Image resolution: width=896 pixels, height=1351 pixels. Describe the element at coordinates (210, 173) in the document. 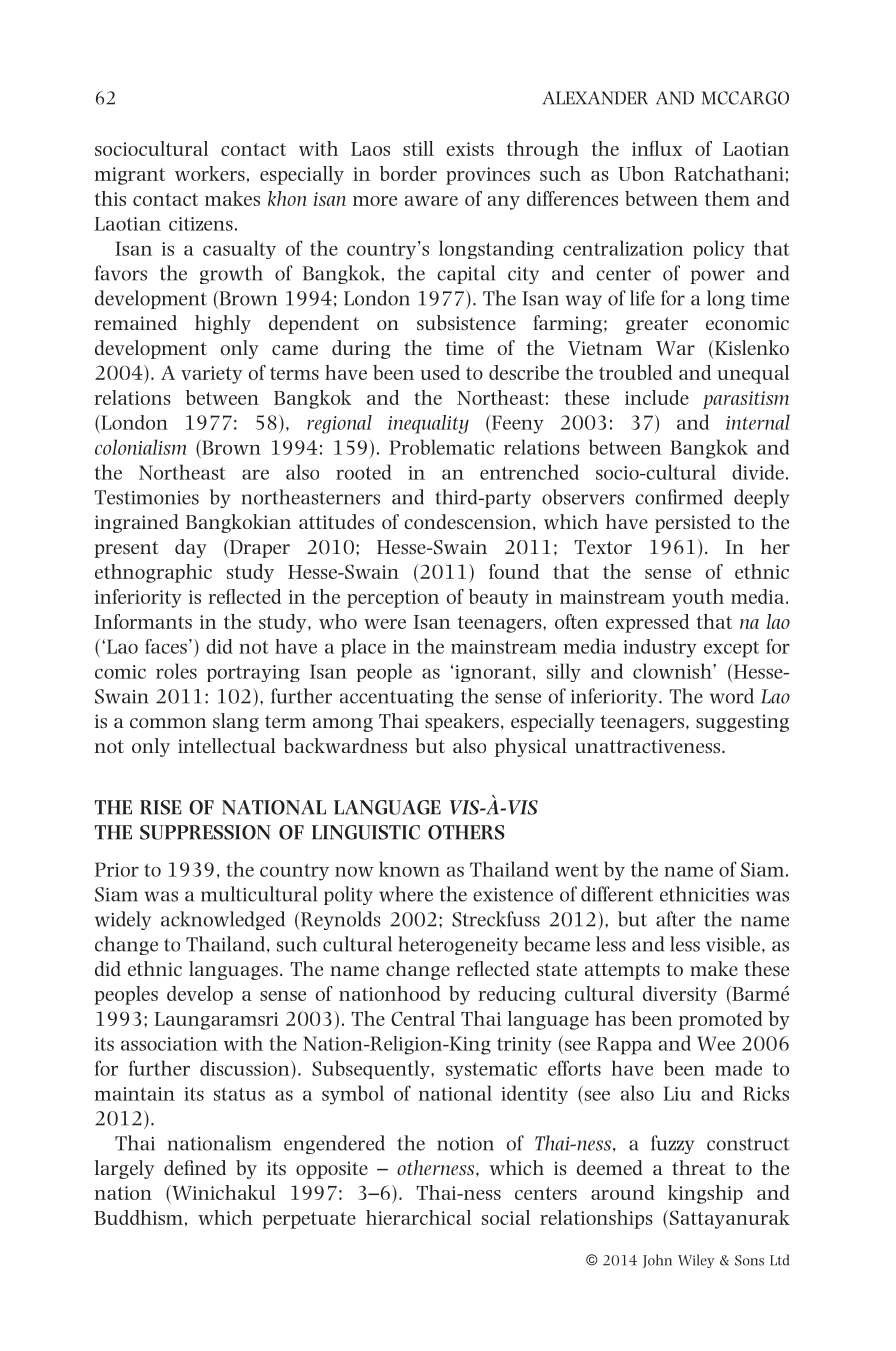

I see `workers` at that location.
